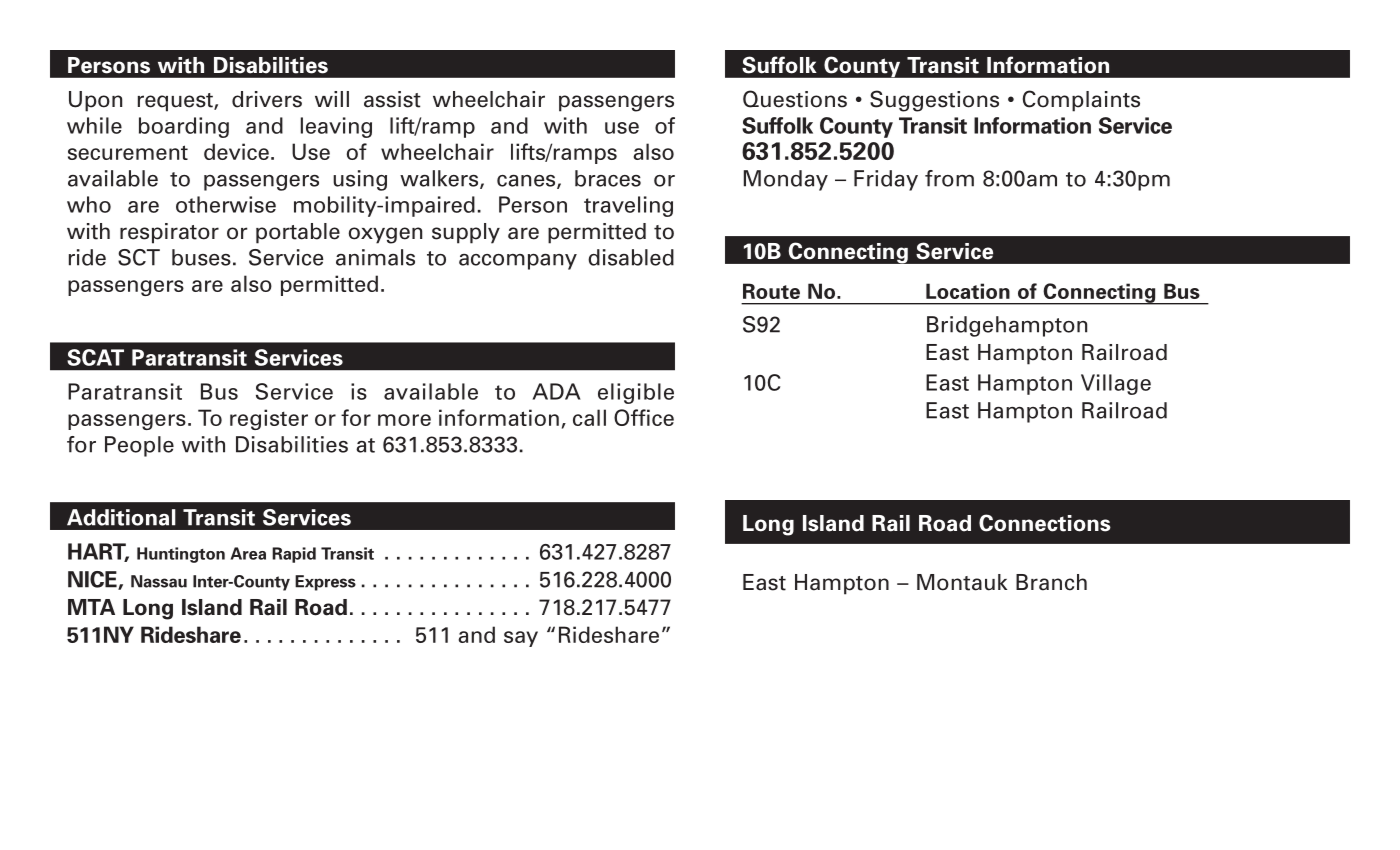 Image resolution: width=1400 pixels, height=850 pixels. I want to click on Additional, so click(121, 517).
